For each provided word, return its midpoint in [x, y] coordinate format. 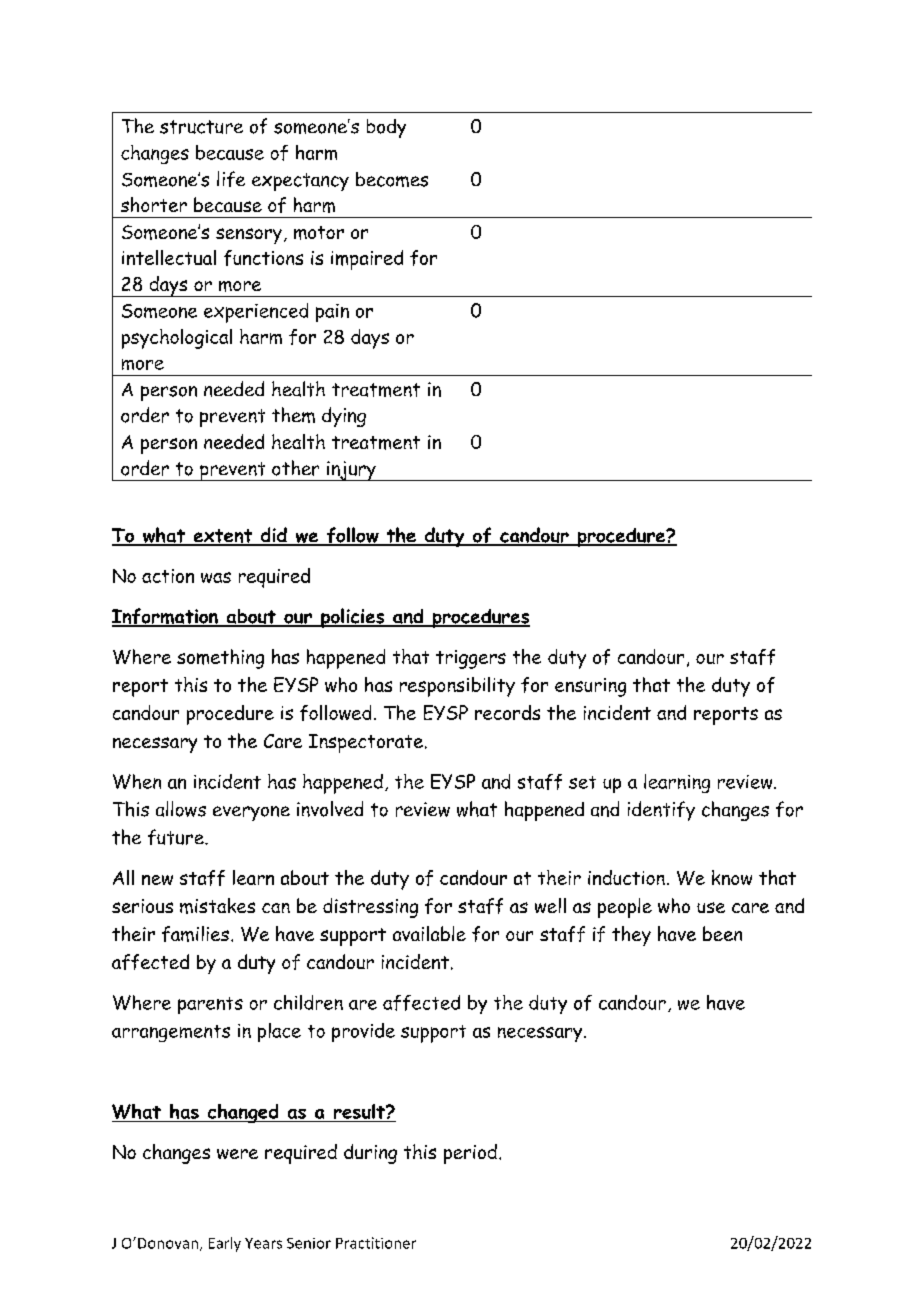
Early [225, 1244]
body [386, 128]
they [631, 936]
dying [344, 417]
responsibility [457, 687]
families [195, 934]
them [293, 415]
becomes [392, 179]
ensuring [590, 687]
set [582, 782]
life [231, 179]
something [220, 659]
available [429, 933]
